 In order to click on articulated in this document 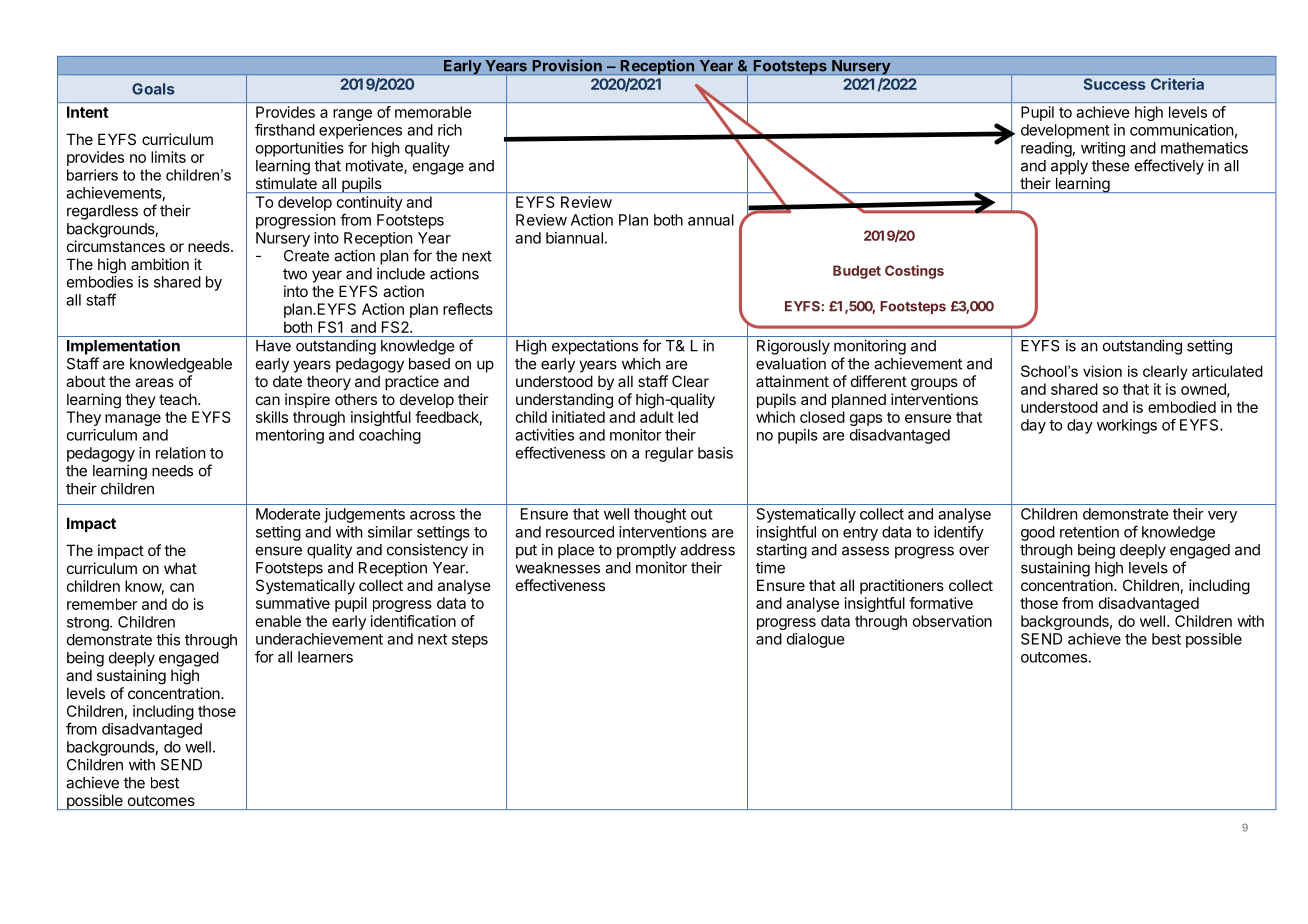, I will do `click(1227, 371)`.
